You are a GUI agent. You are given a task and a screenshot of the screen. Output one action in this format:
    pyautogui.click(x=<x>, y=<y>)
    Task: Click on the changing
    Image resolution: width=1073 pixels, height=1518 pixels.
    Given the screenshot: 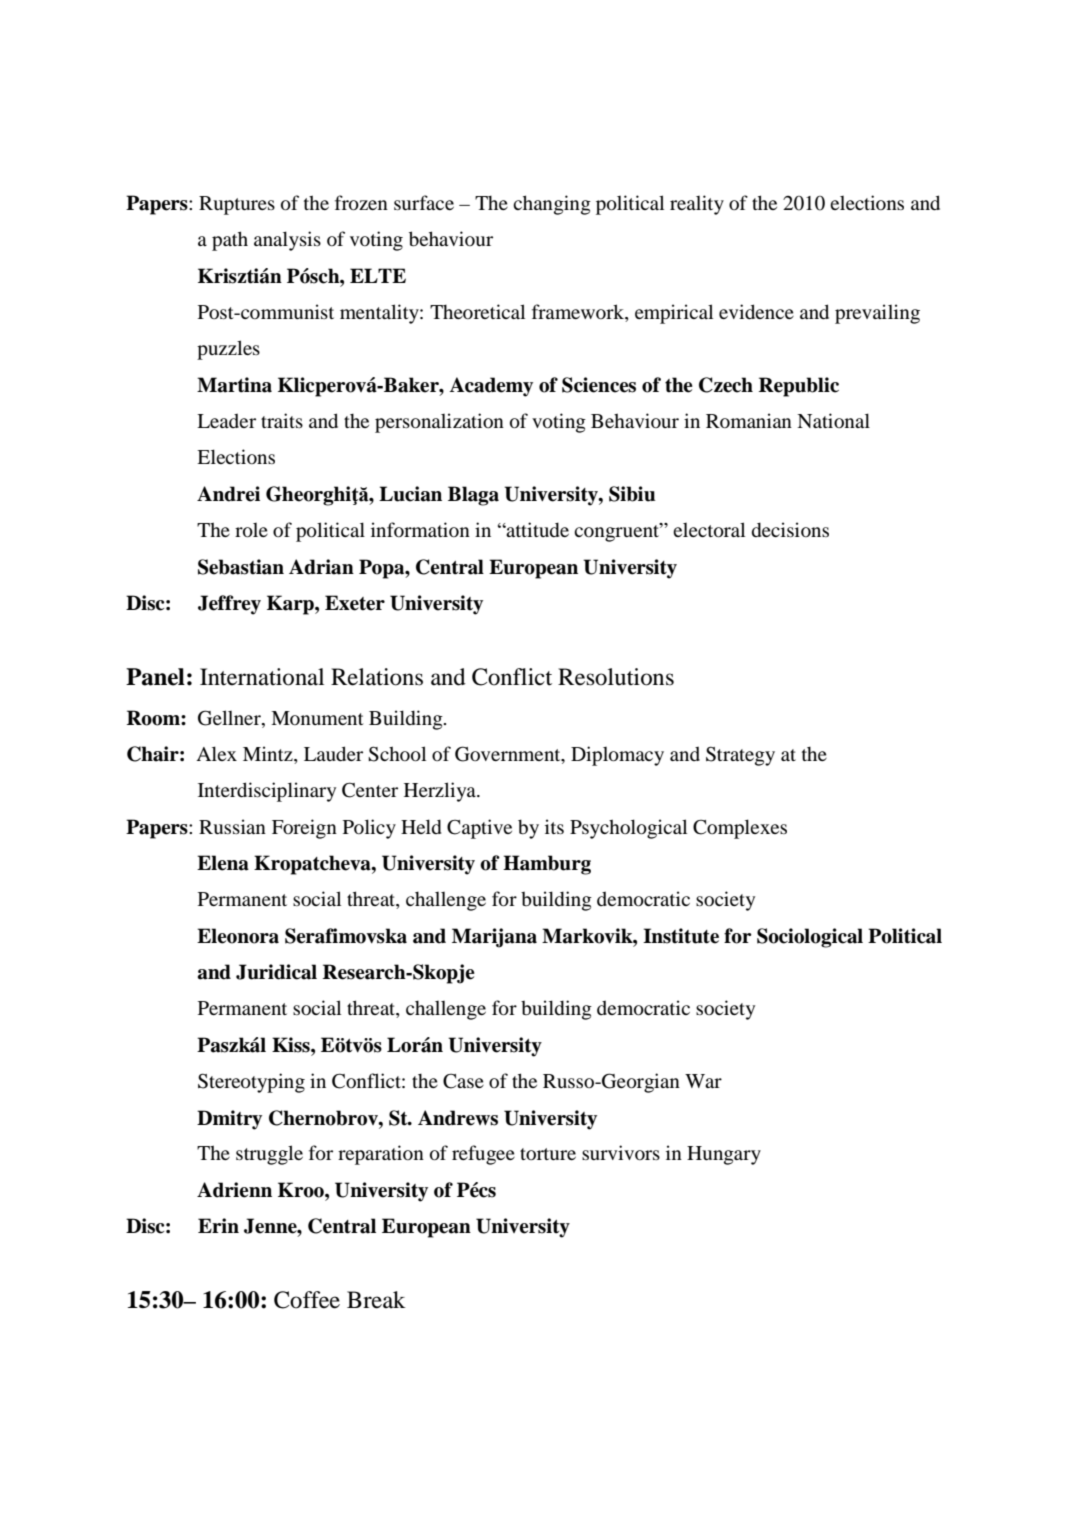 What is the action you would take?
    pyautogui.click(x=552, y=205)
